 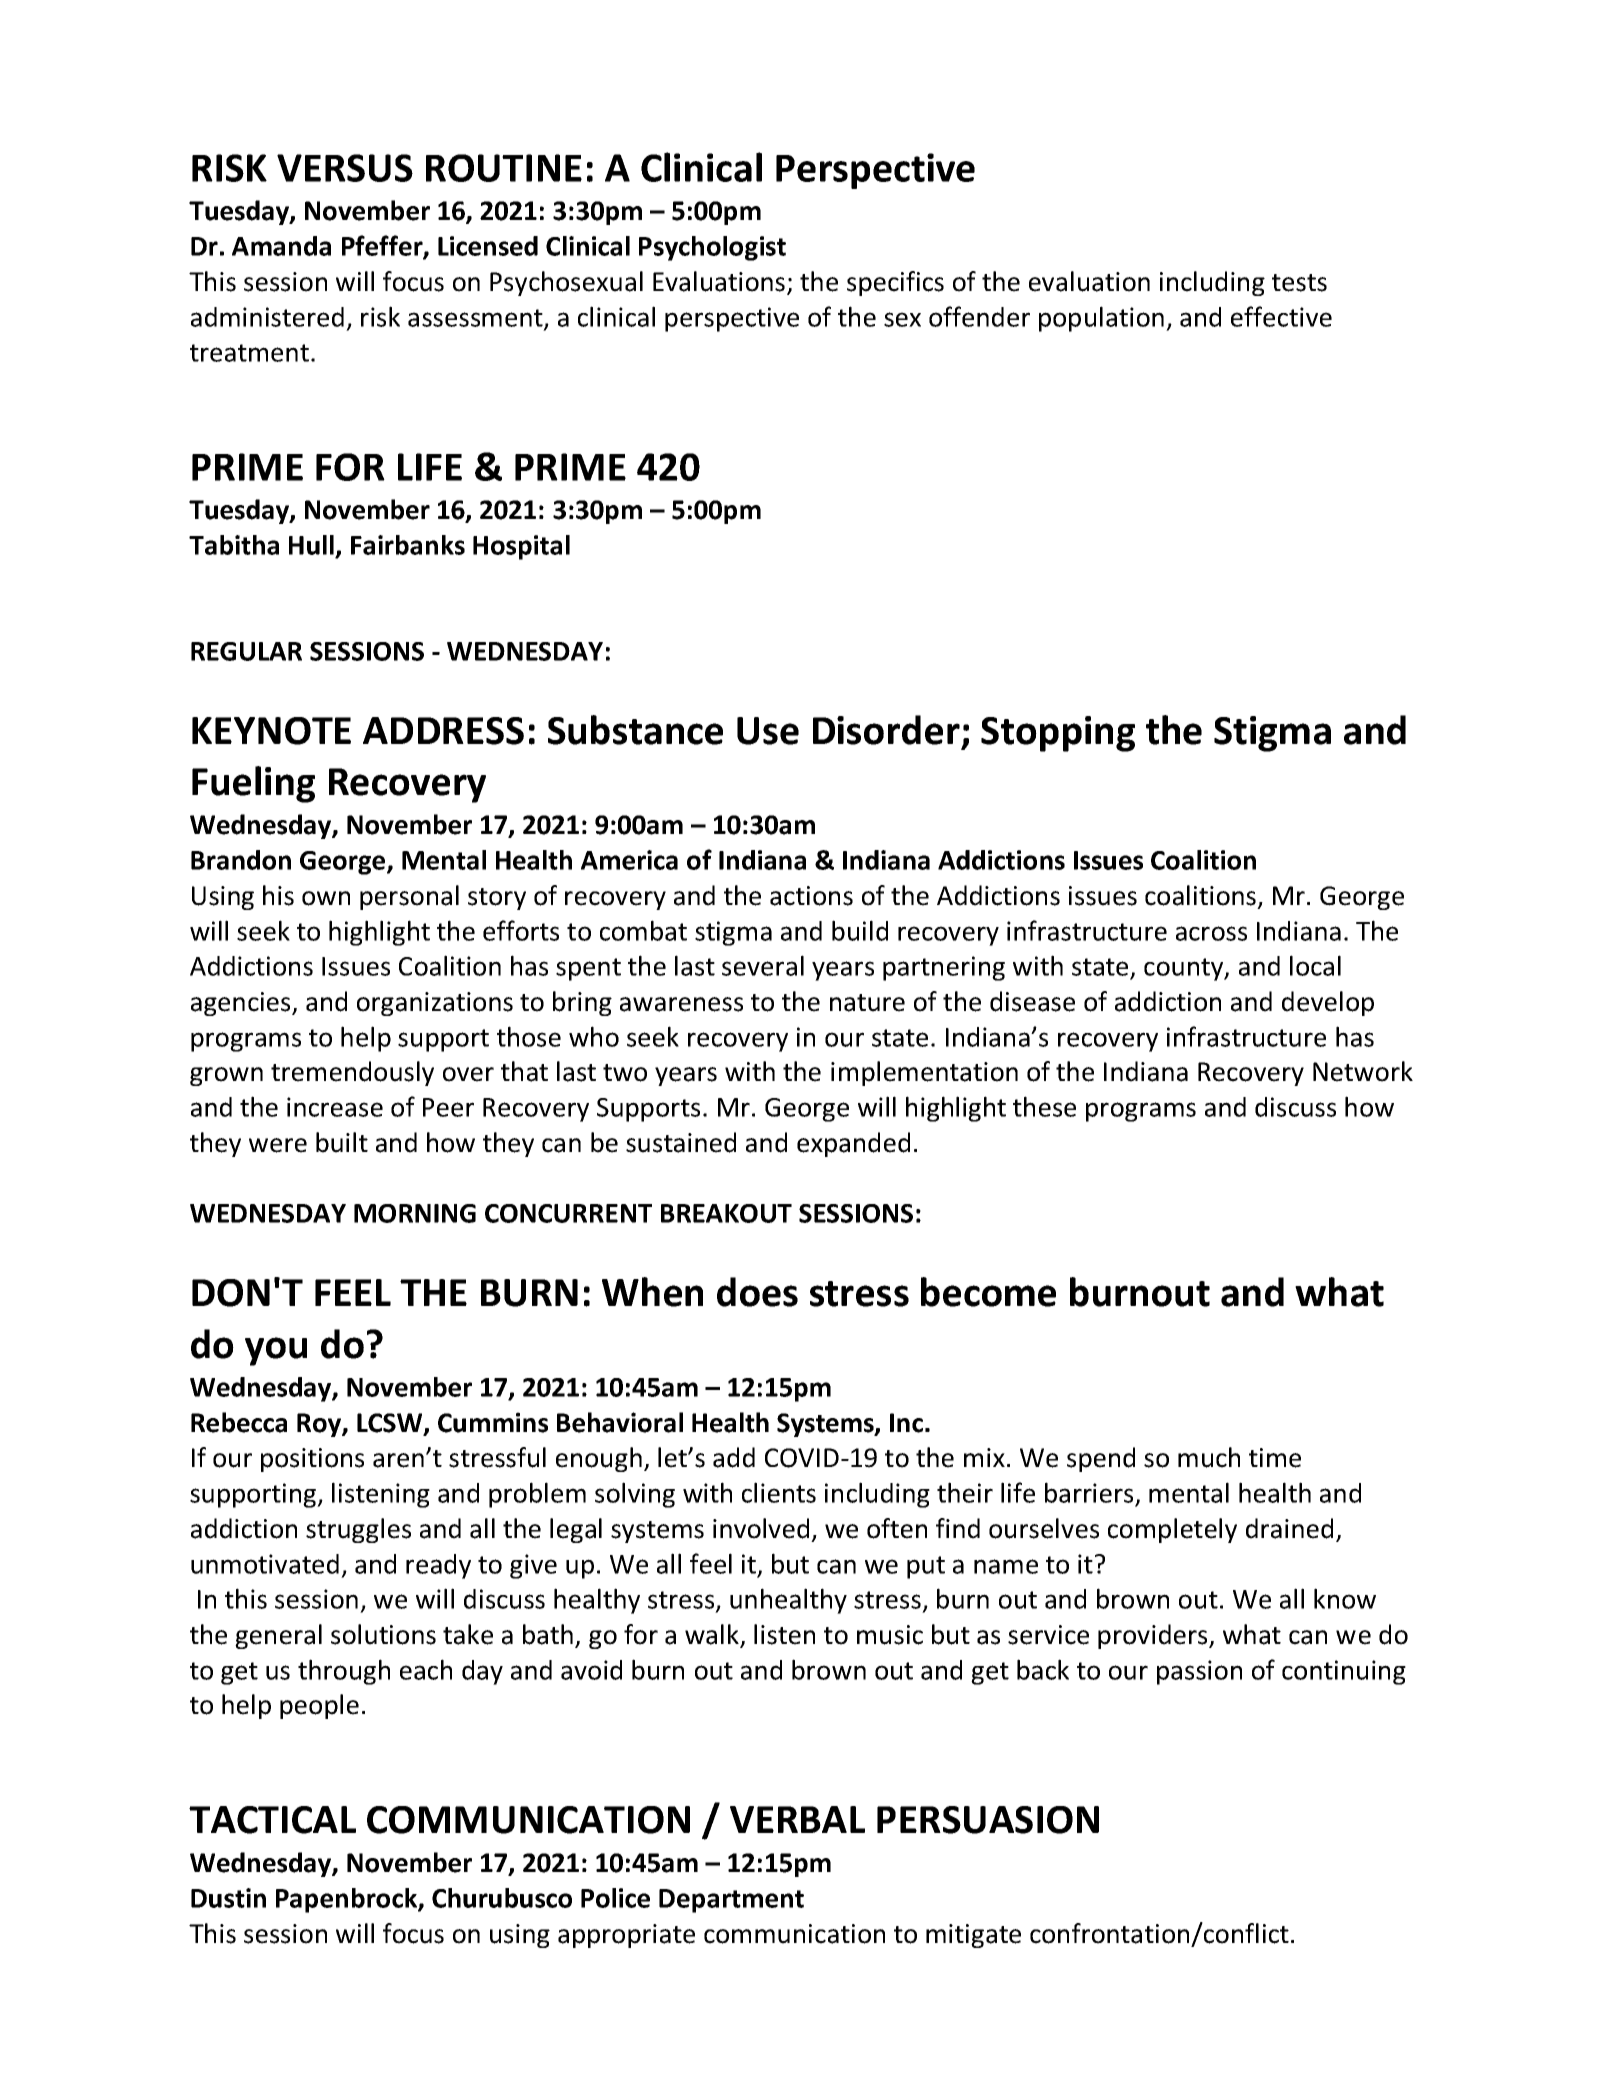 What do you see at coordinates (272, 1820) in the screenshot?
I see `TACTICAL` at bounding box center [272, 1820].
